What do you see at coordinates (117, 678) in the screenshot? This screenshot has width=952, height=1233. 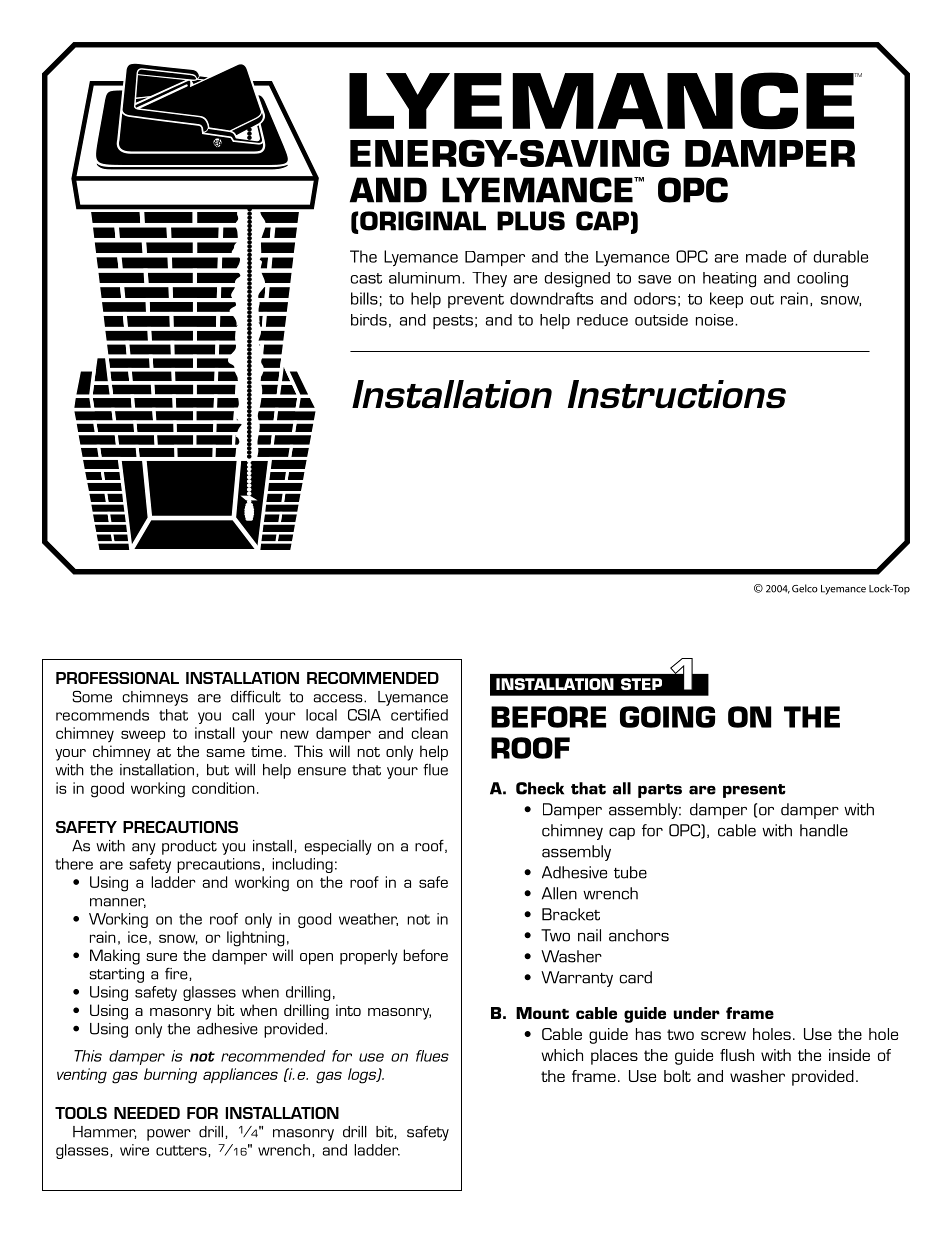 I see `PROFESSIONAL` at bounding box center [117, 678].
